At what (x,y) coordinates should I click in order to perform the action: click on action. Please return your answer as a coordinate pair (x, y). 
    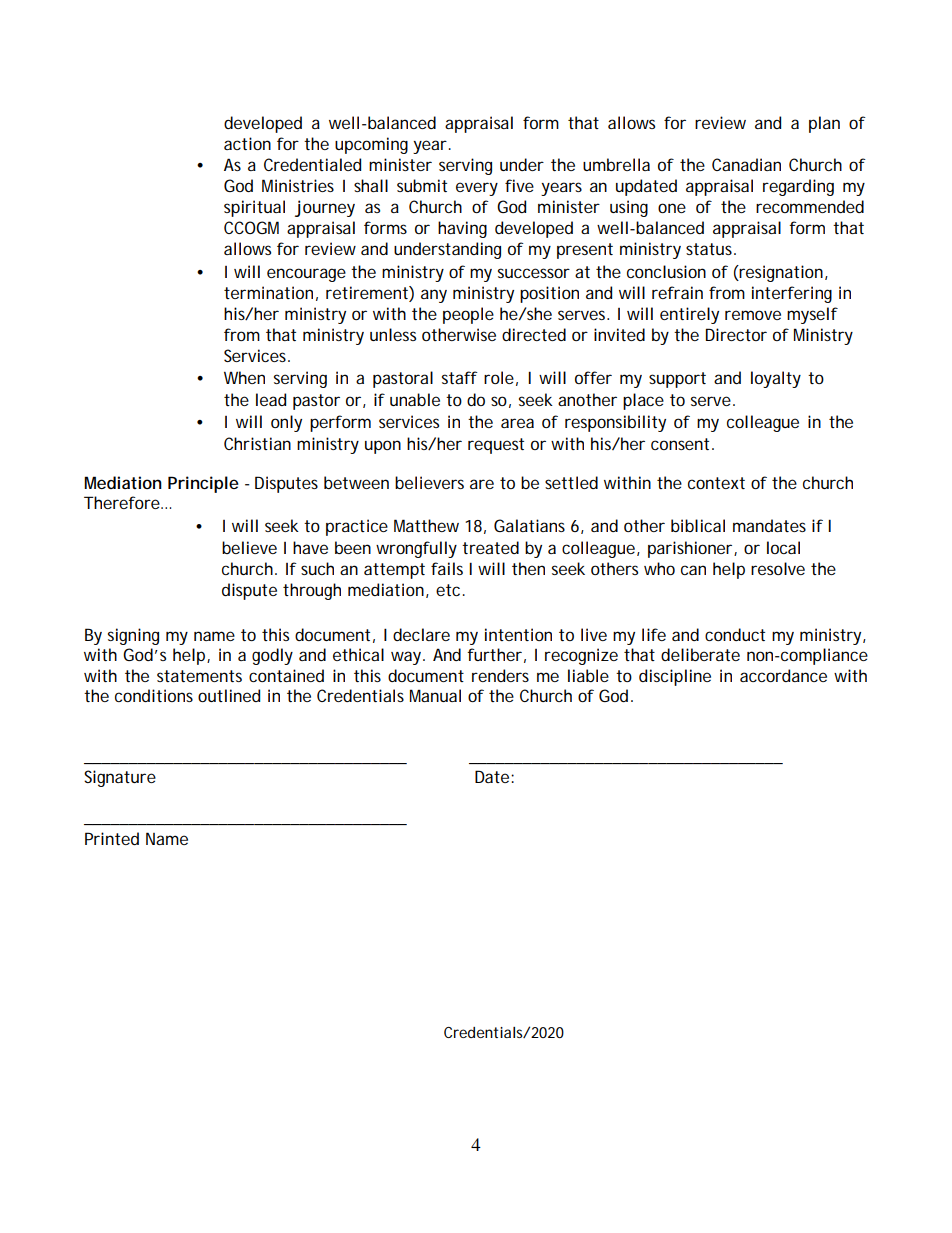
    Looking at the image, I should click on (247, 143).
